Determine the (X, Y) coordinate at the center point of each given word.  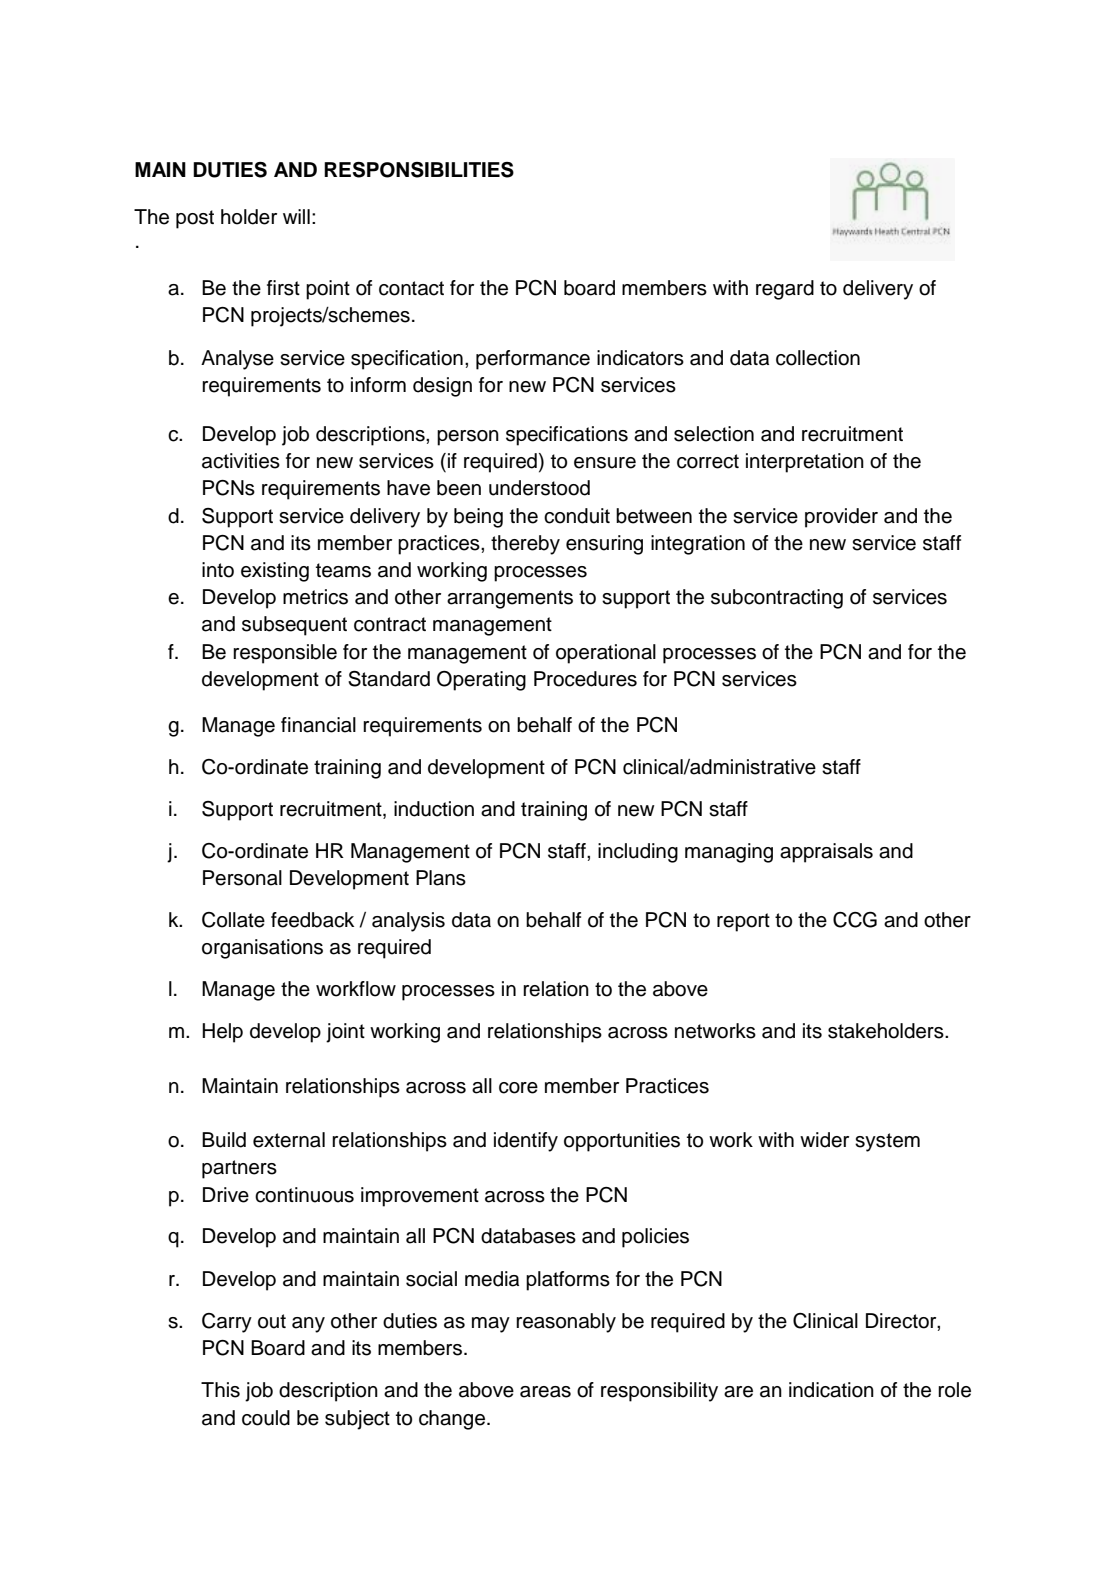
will (296, 216)
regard (785, 290)
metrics (315, 597)
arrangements (510, 599)
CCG (855, 920)
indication (831, 1390)
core (518, 1088)
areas (545, 1392)
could (266, 1418)
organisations (262, 949)
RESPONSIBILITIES (419, 170)
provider (841, 518)
